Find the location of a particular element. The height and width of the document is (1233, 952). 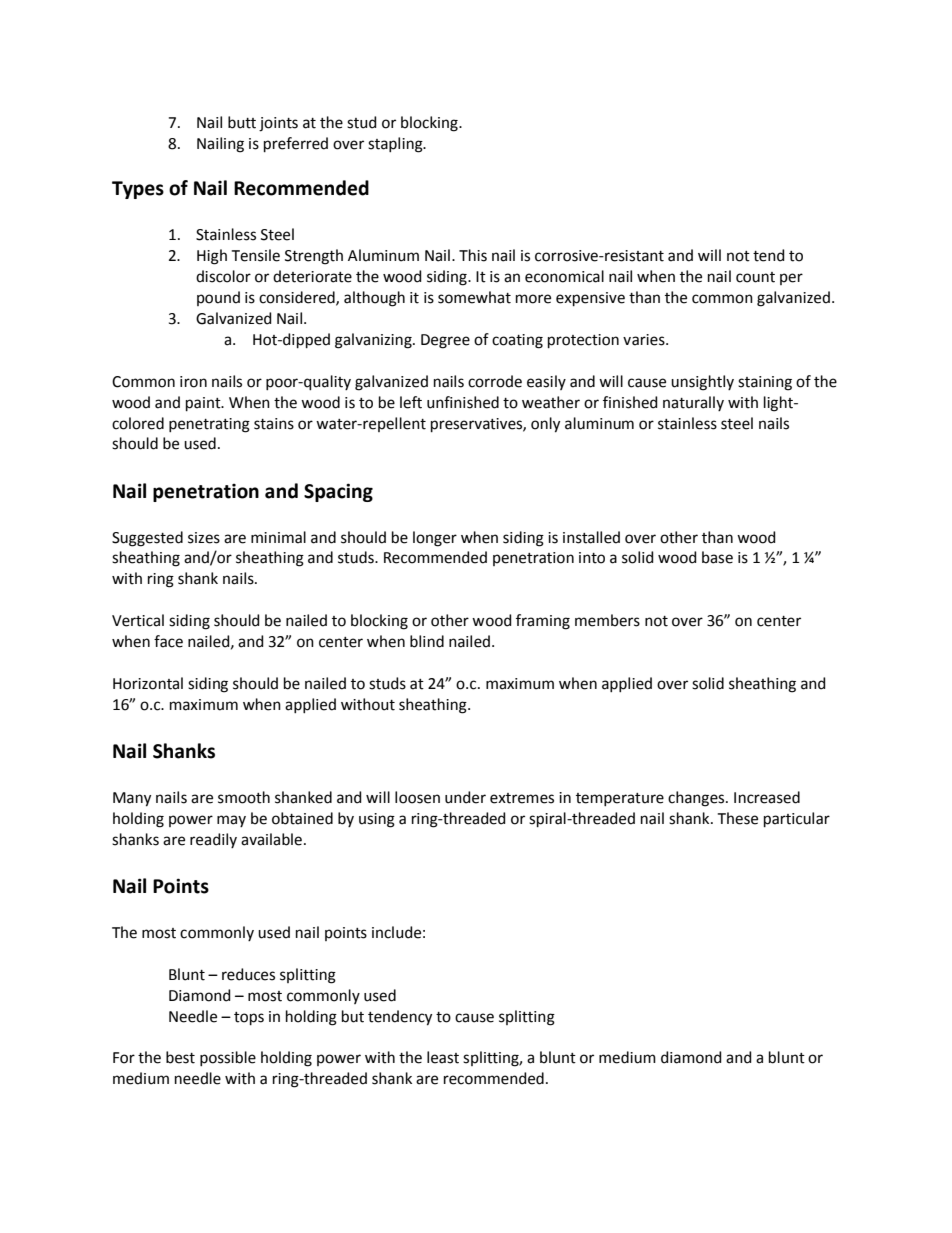

base is located at coordinates (717, 557).
